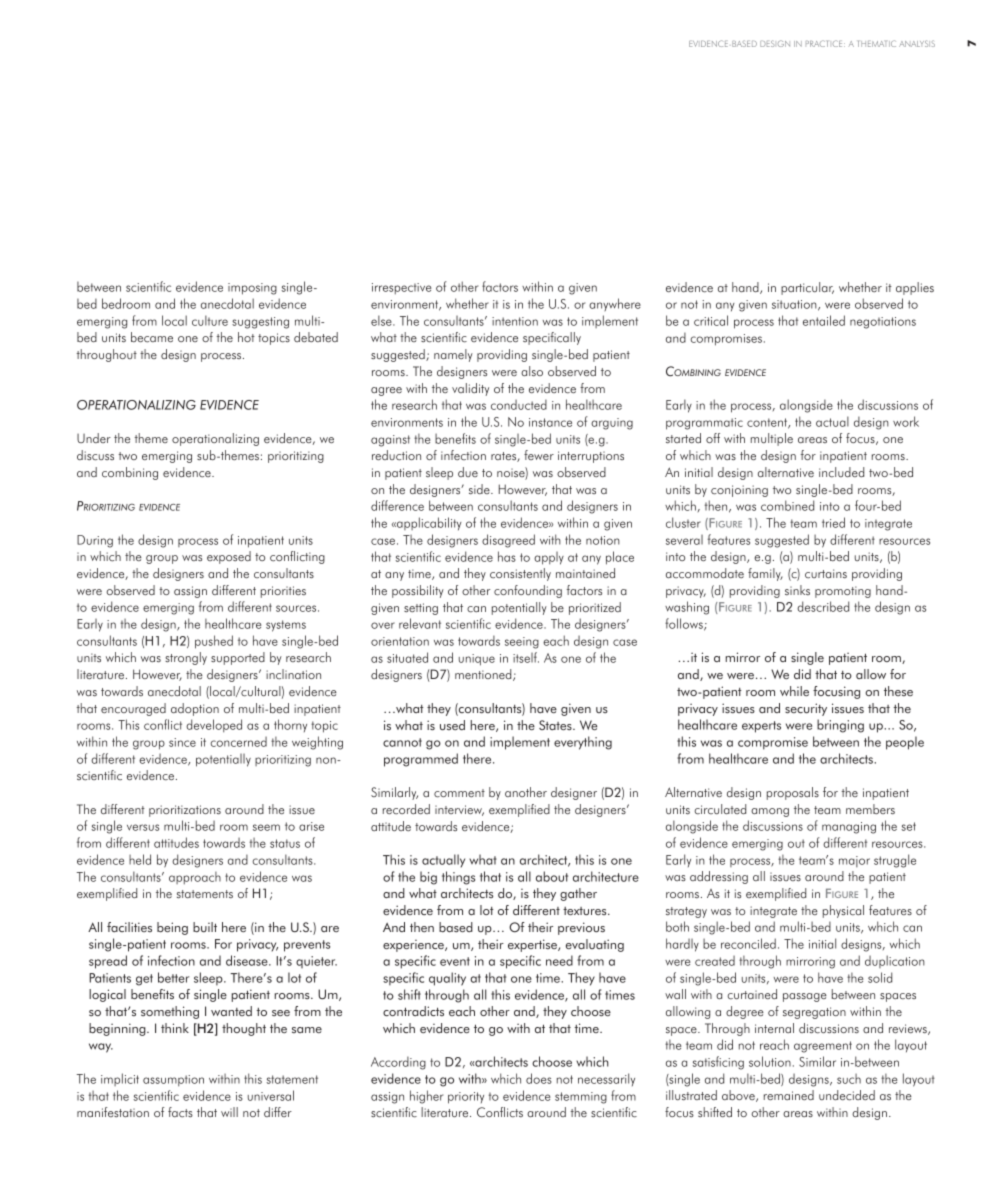 The height and width of the image is (1190, 1008). Describe the element at coordinates (797, 590) in the image. I see `sinks` at that location.
